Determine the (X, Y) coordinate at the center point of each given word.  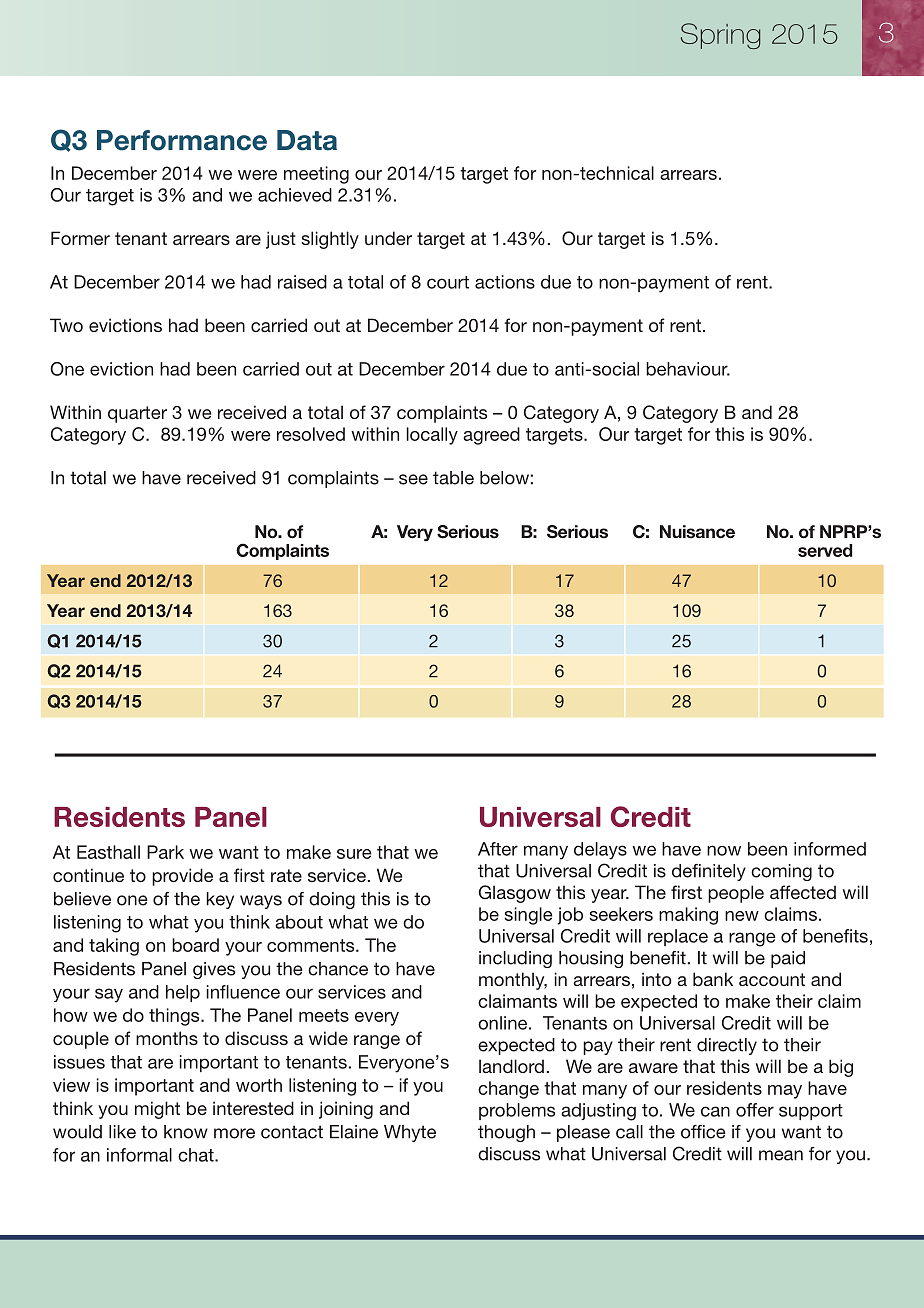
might (157, 1110)
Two (66, 325)
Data (307, 140)
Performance (182, 140)
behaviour (688, 369)
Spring (720, 36)
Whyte (410, 1133)
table (453, 478)
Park (165, 852)
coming (781, 872)
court (448, 282)
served (825, 550)
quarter (137, 414)
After (498, 849)
